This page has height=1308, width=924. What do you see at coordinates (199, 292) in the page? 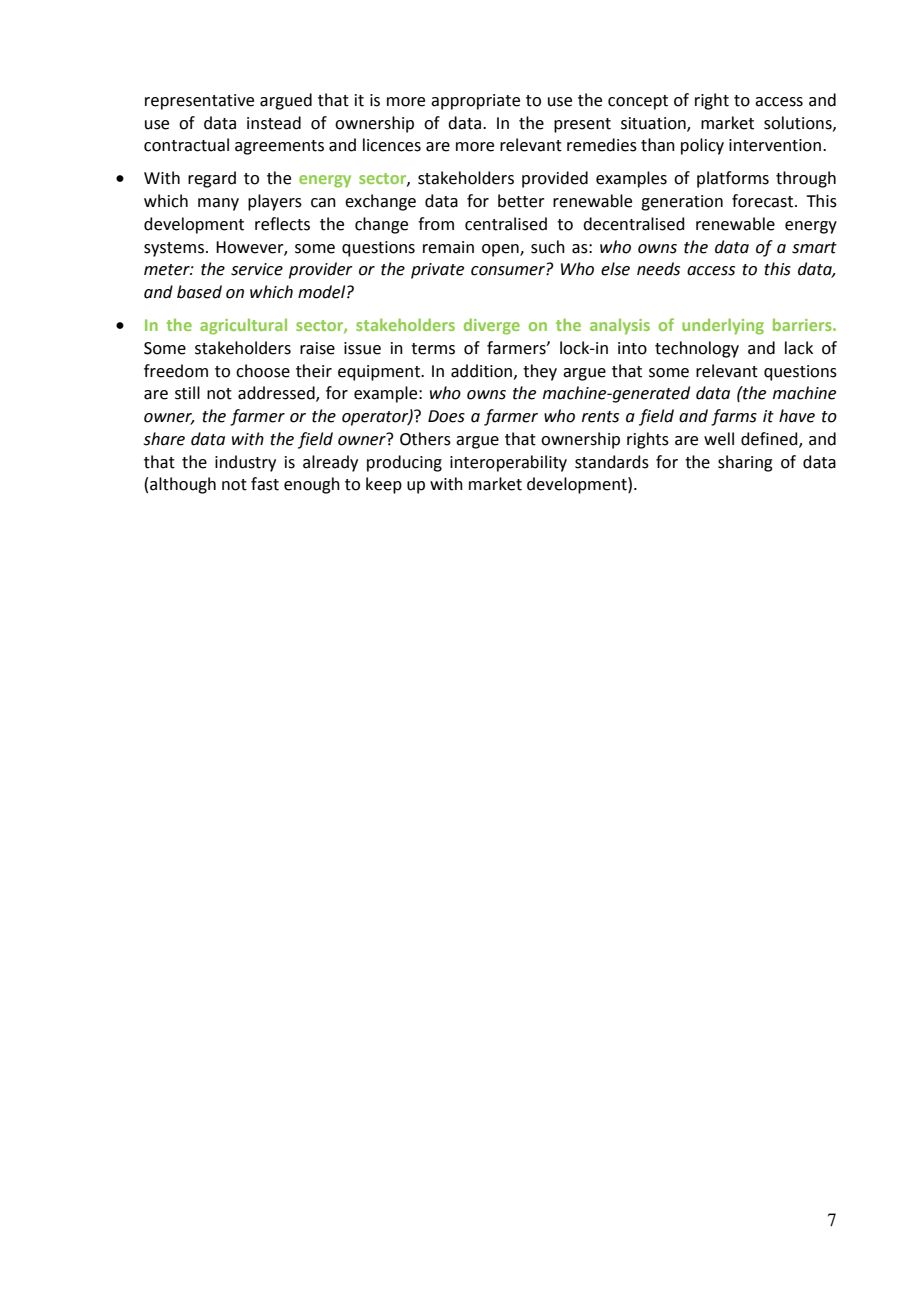
I see `based` at bounding box center [199, 292].
